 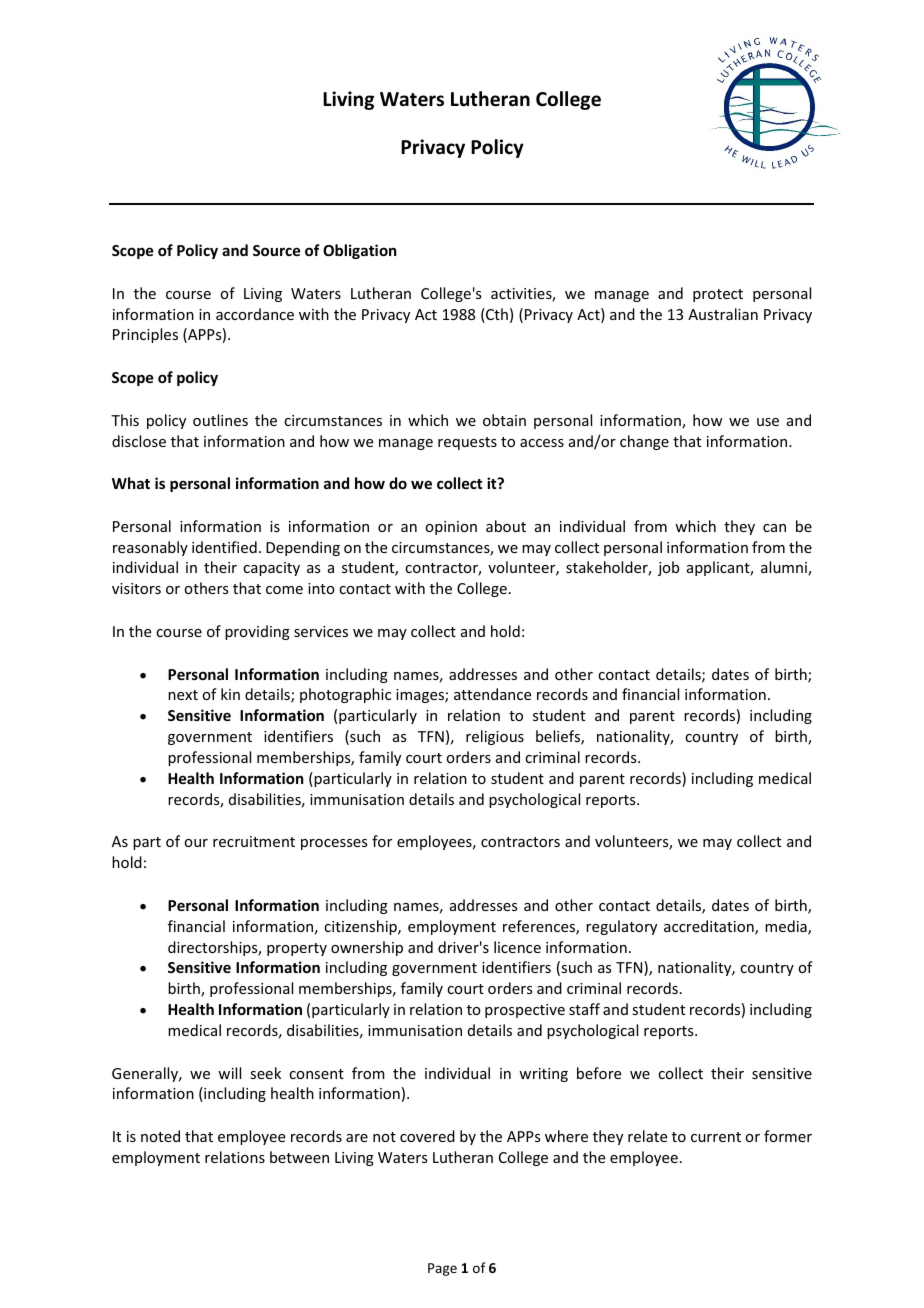 I want to click on accordance, so click(x=255, y=314).
